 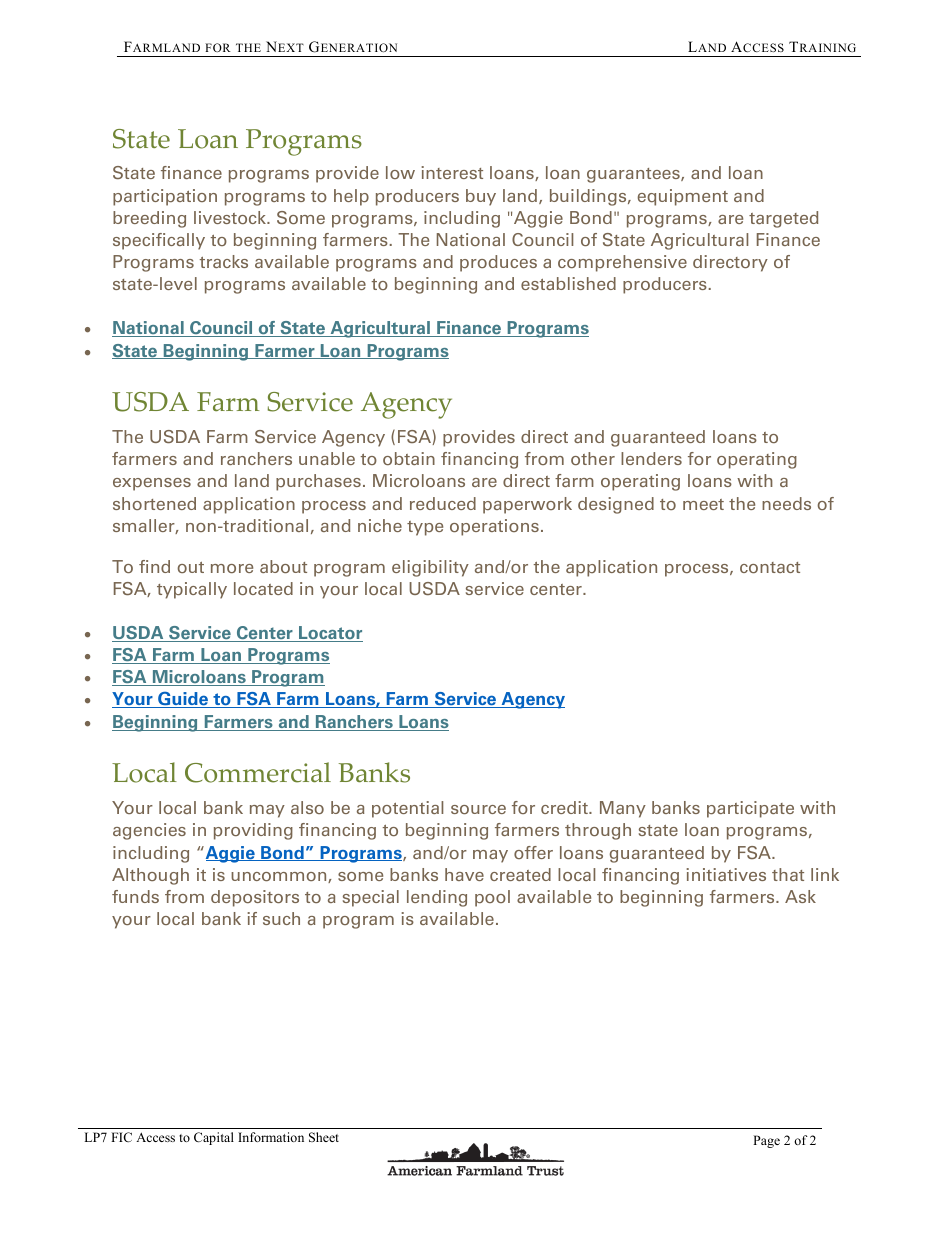 What do you see at coordinates (430, 568) in the screenshot?
I see `eligibility` at bounding box center [430, 568].
